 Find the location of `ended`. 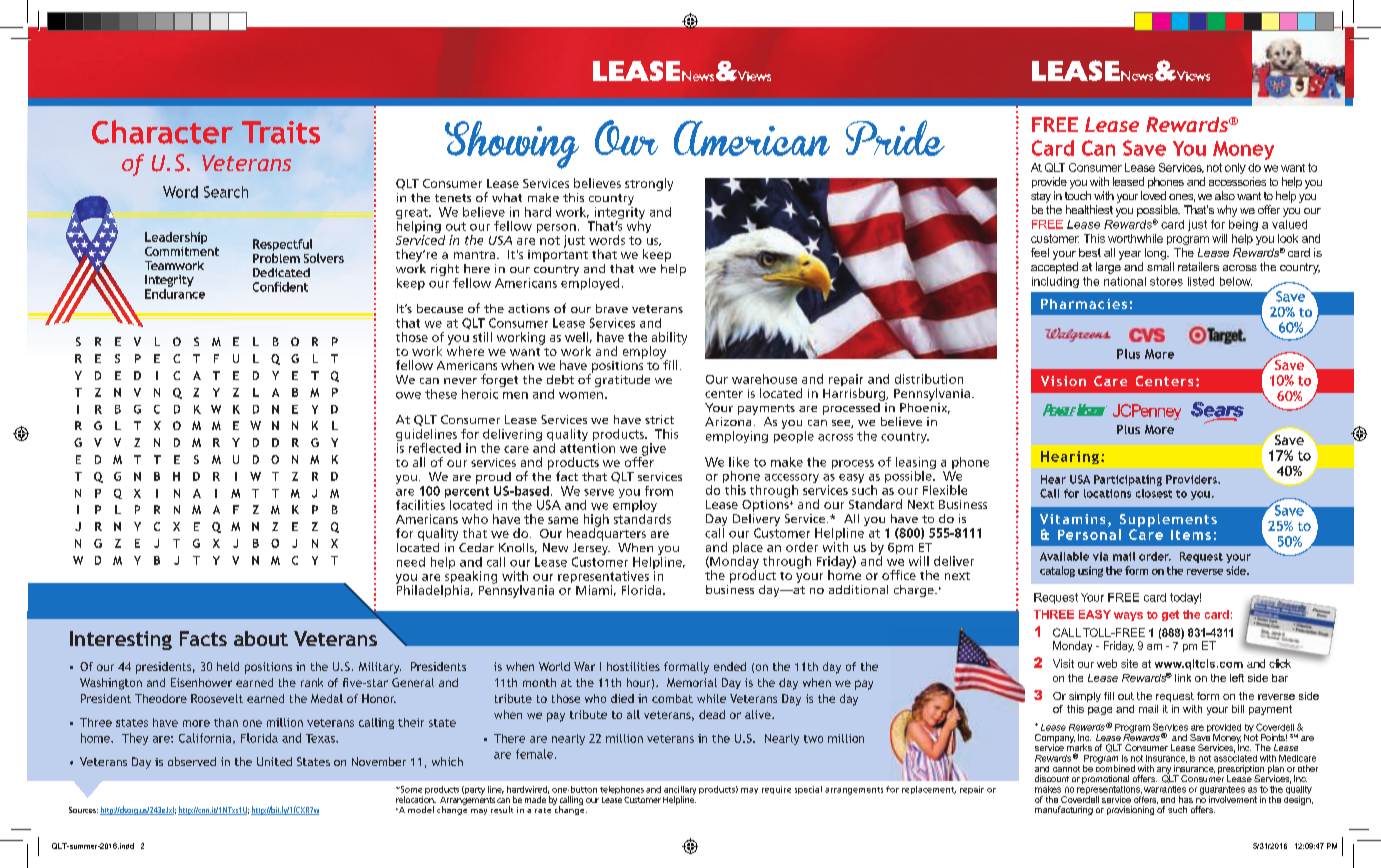

ended is located at coordinates (730, 666).
